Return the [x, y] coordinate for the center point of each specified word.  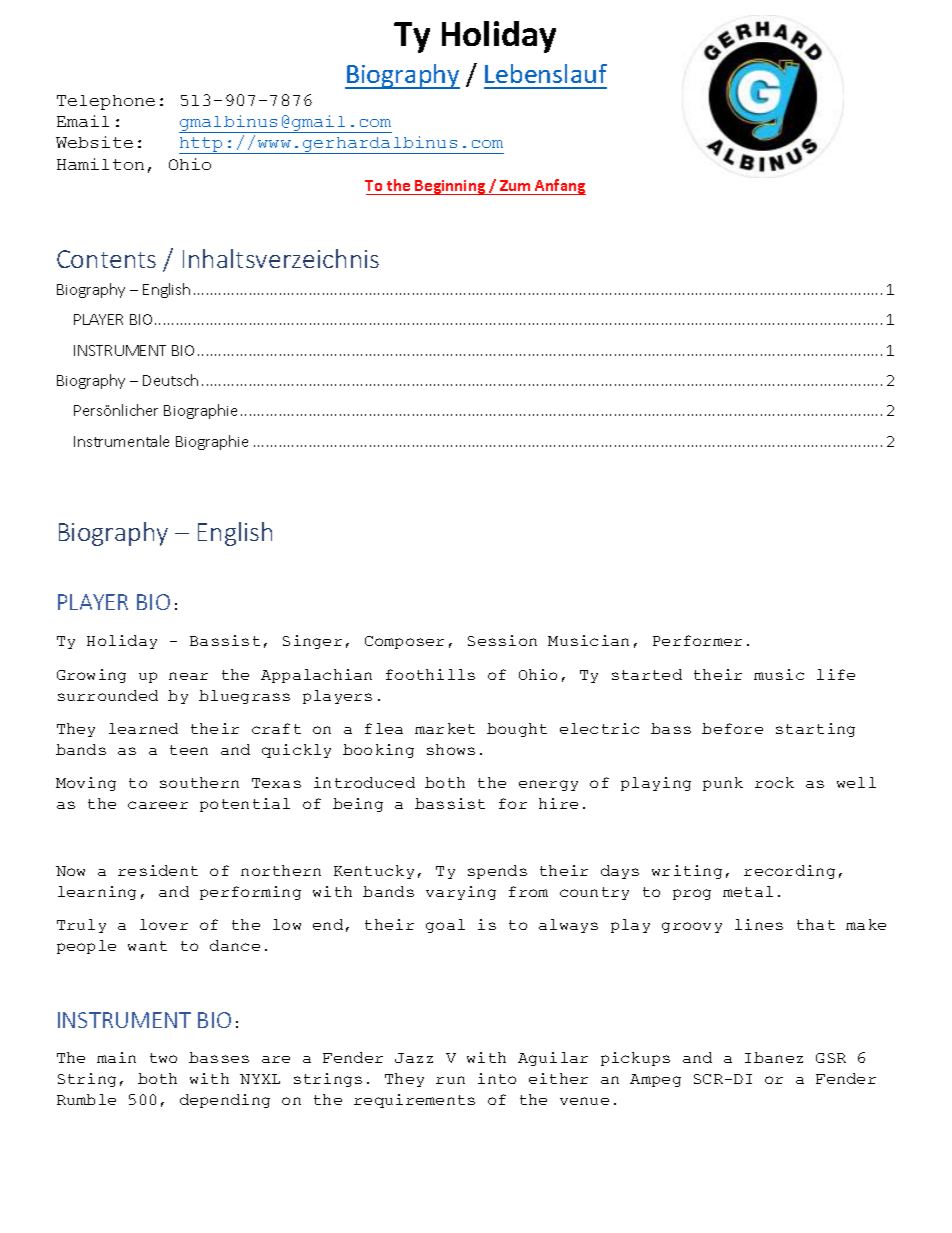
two [163, 1058]
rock [774, 782]
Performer [697, 640]
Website [94, 142]
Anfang [559, 187]
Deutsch [170, 380]
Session [502, 640]
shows [451, 749]
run [450, 1080]
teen [189, 750]
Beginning [450, 187]
